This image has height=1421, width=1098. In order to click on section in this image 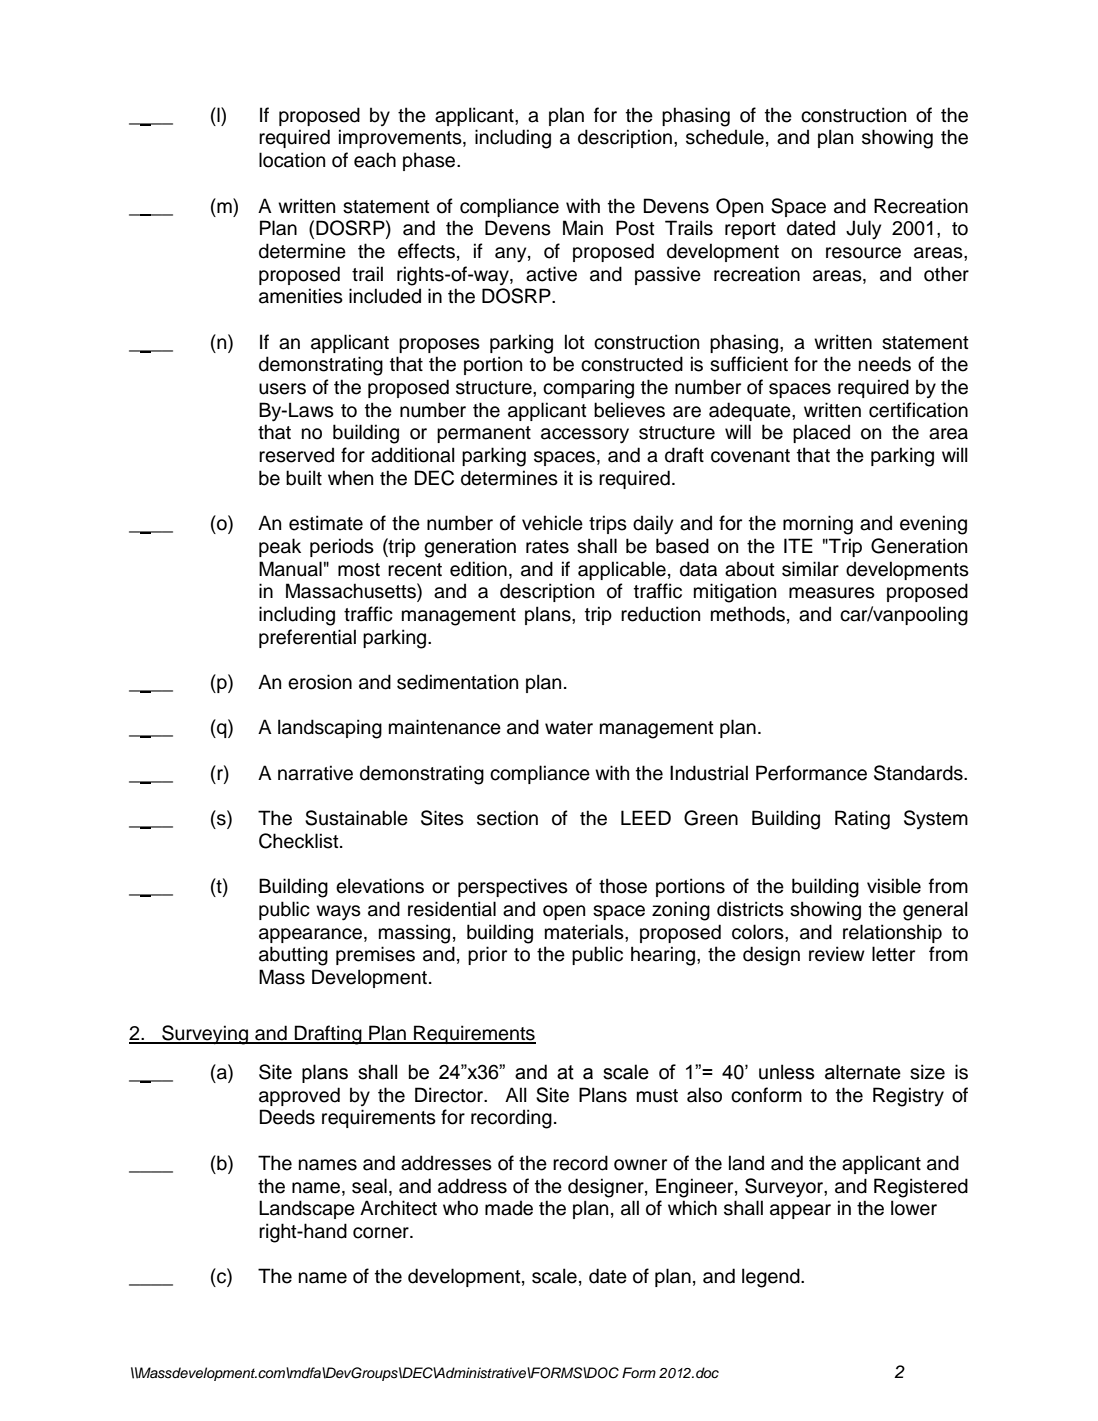, I will do `click(507, 818)`.
